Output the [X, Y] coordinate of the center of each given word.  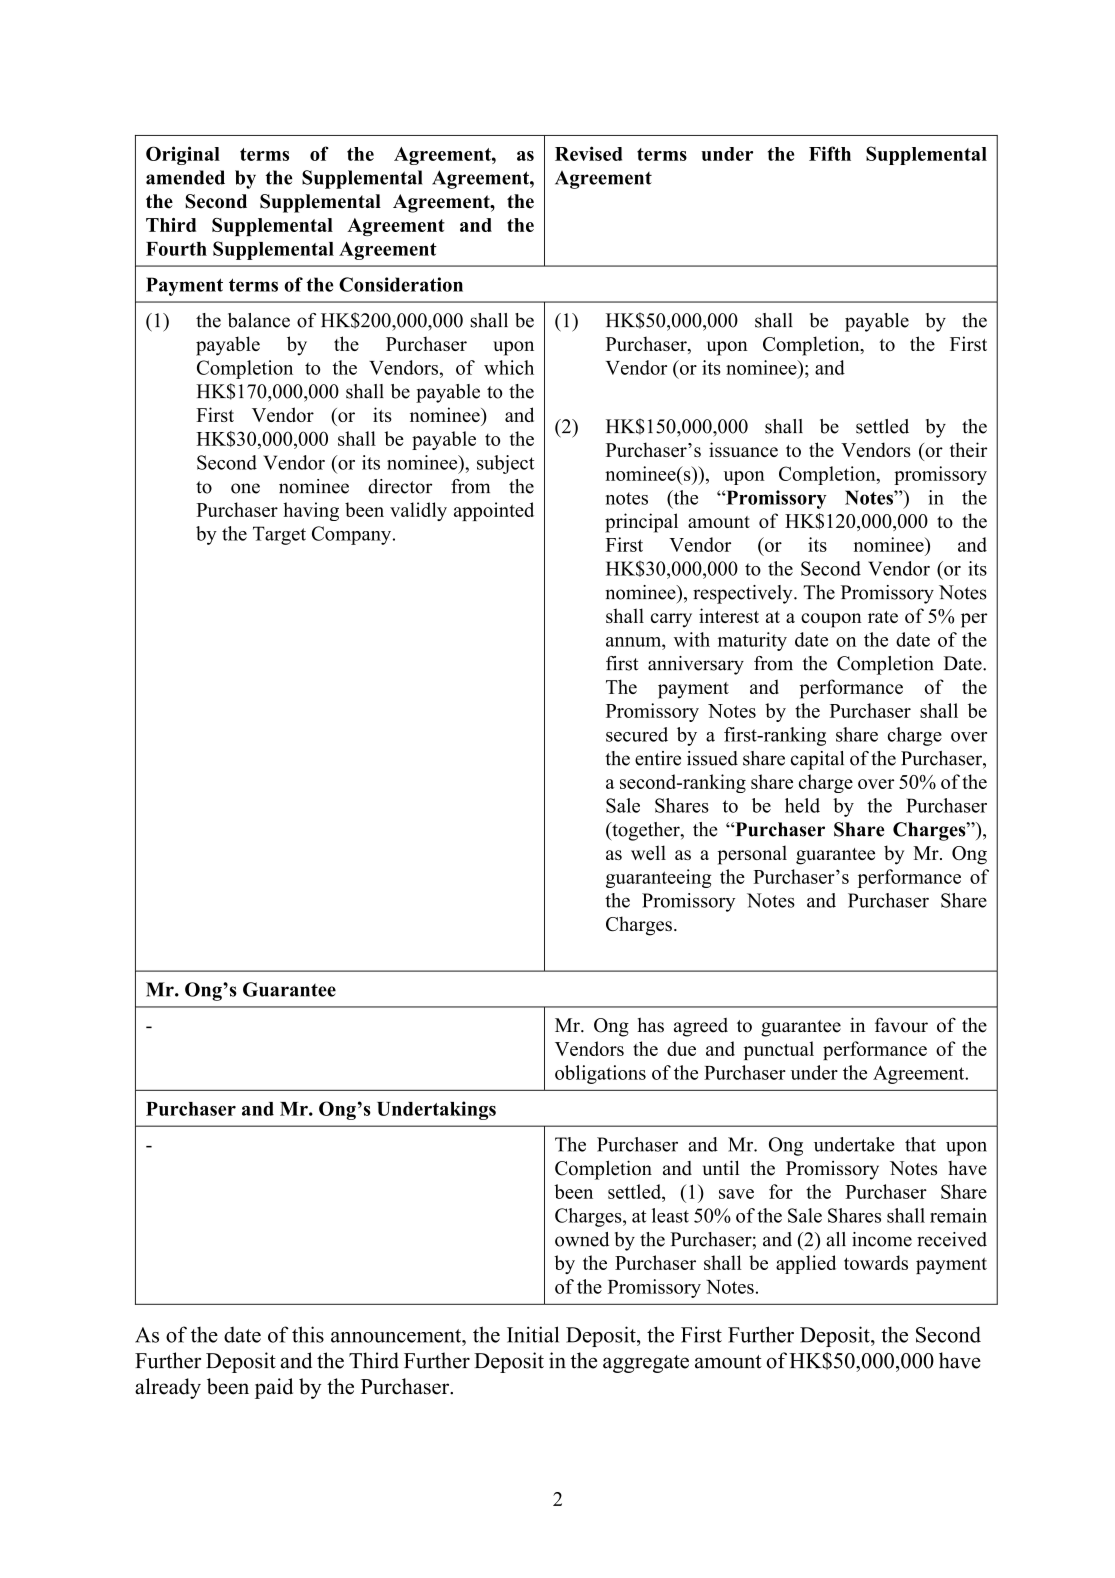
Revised [588, 153]
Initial [533, 1334]
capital [817, 760]
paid [274, 1388]
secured [637, 734]
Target [279, 535]
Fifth [830, 153]
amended [185, 177]
